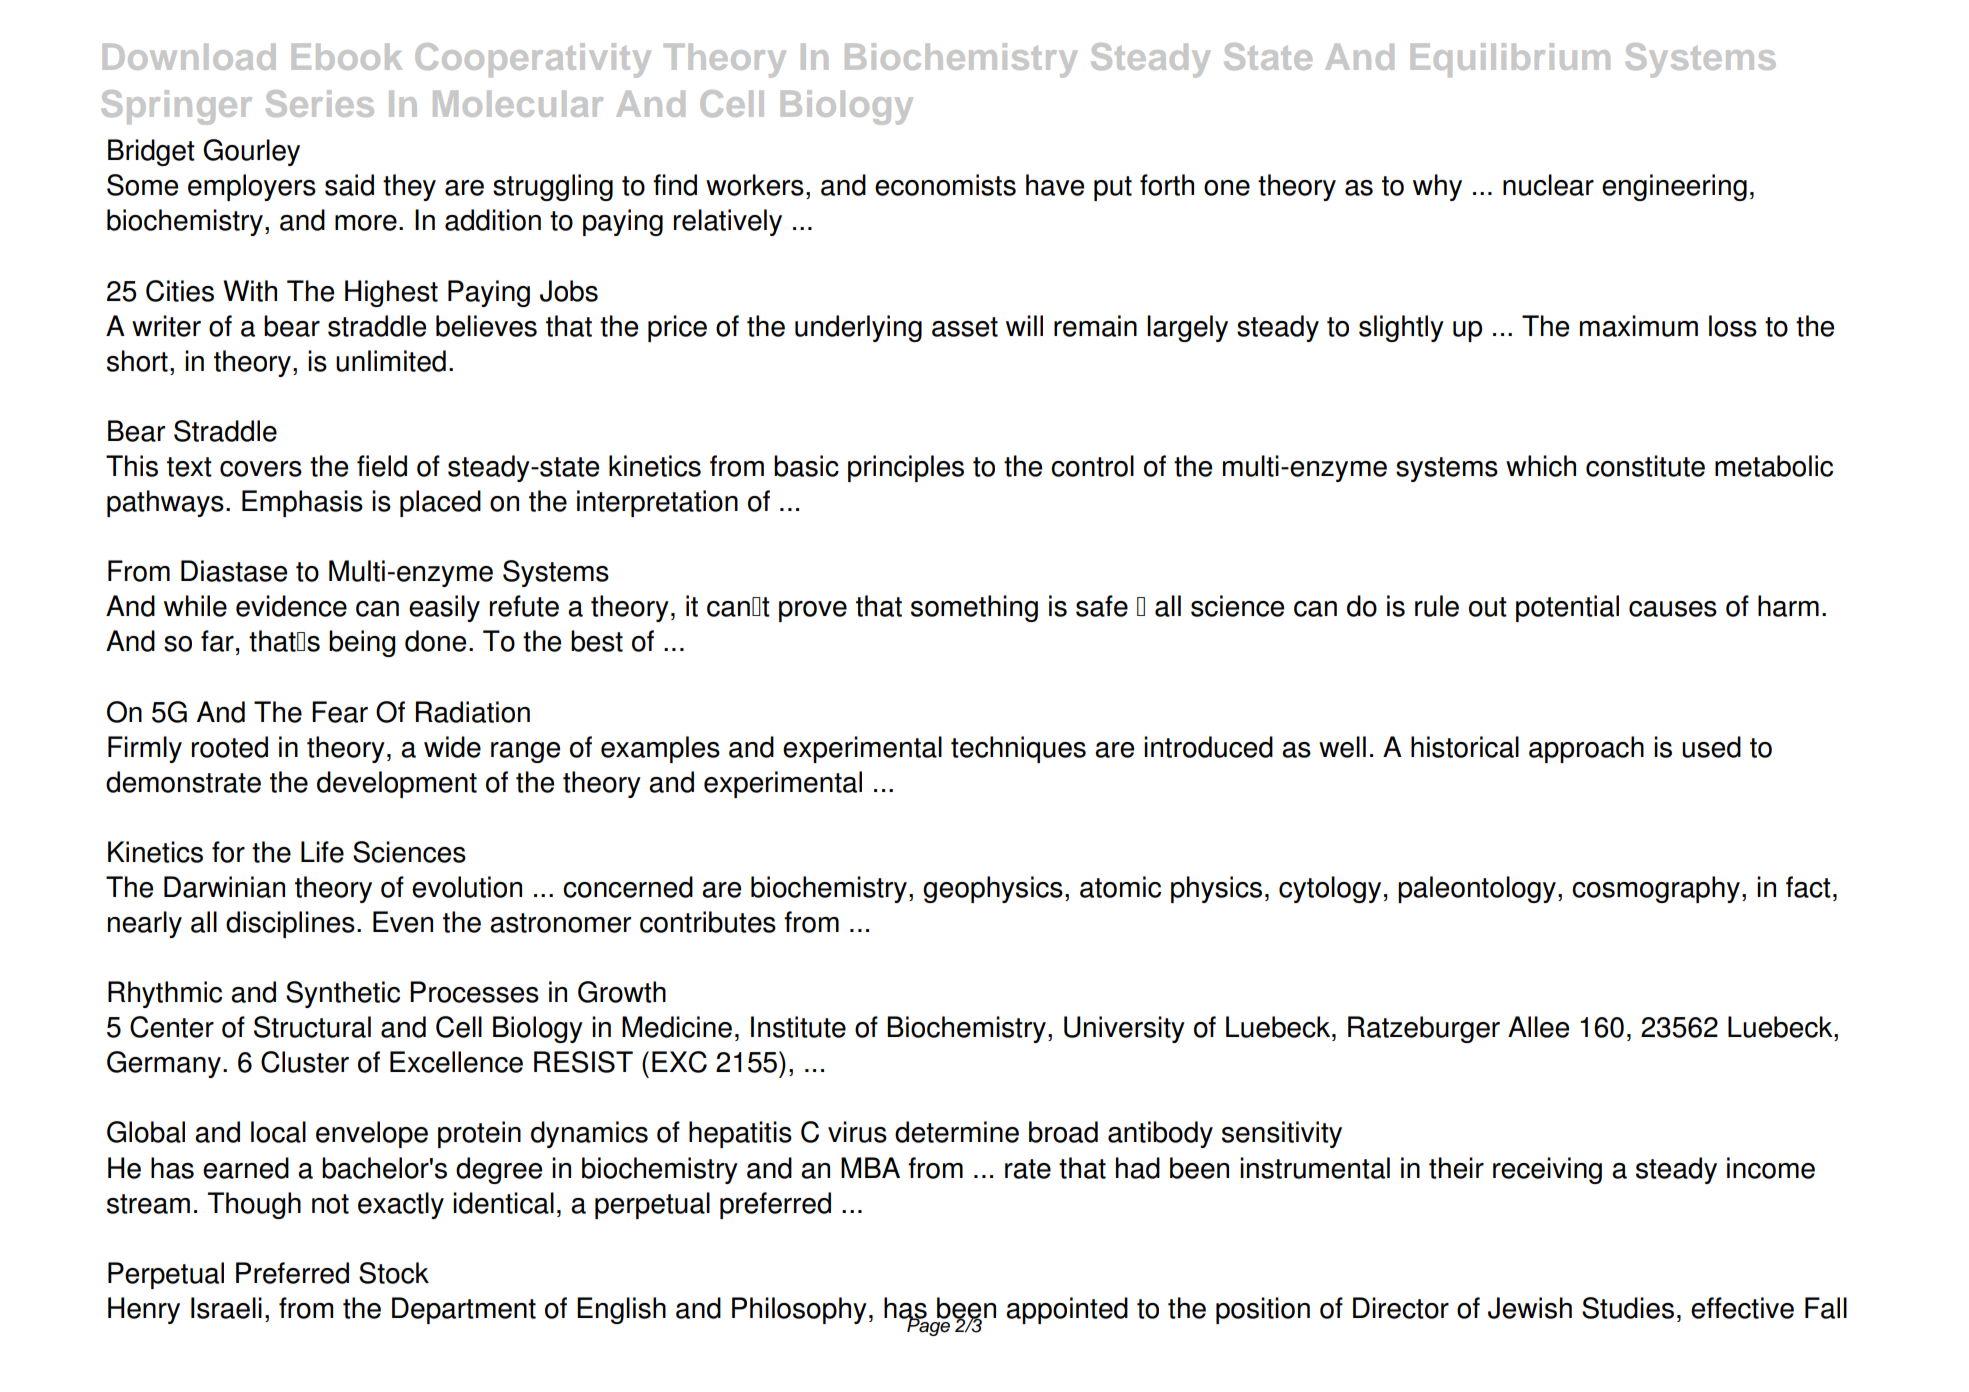 Image resolution: width=1969 pixels, height=1392 pixels. Describe the element at coordinates (340, 712) in the screenshot. I see `Fear` at that location.
